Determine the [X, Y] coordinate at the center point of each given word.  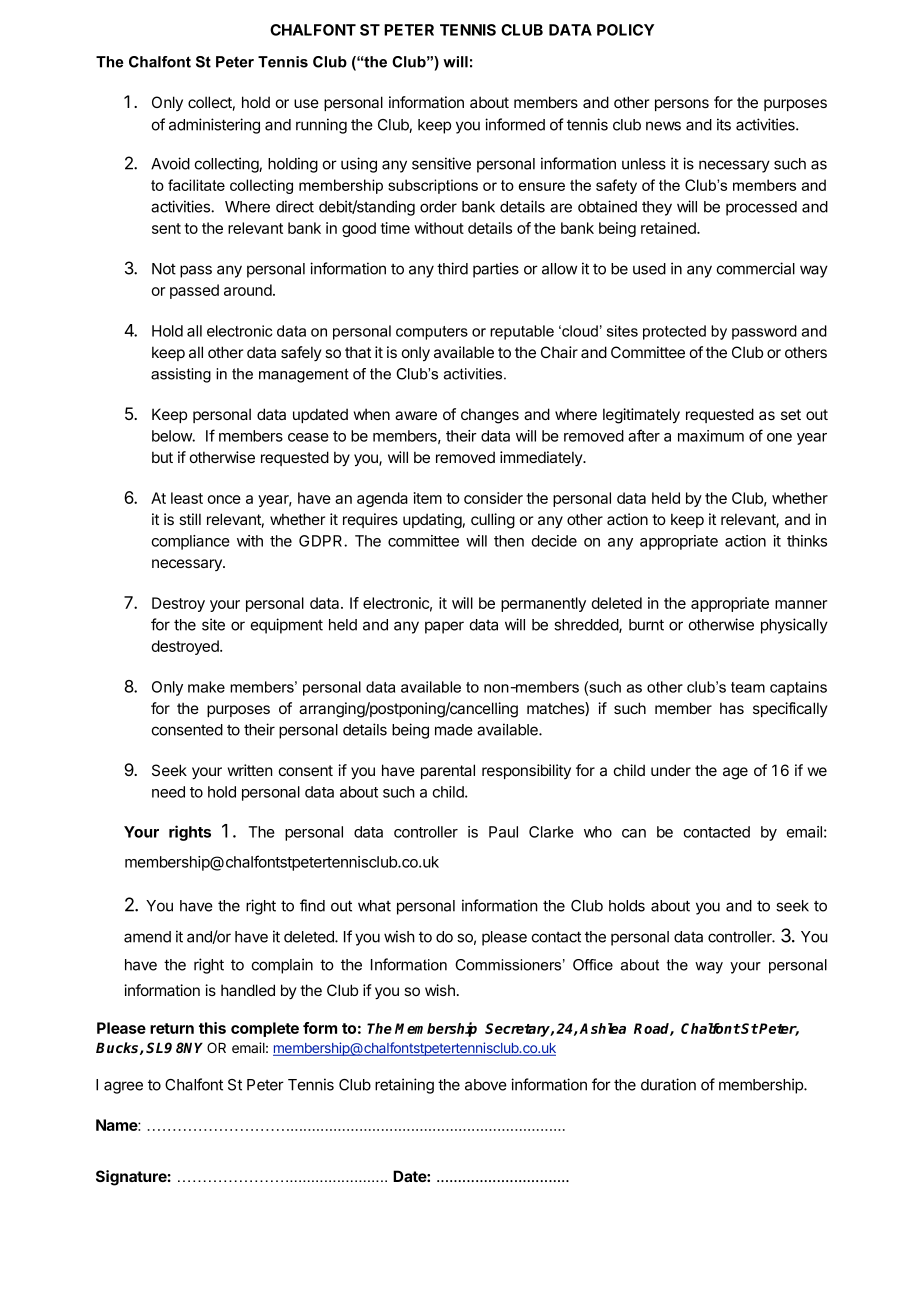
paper [444, 627]
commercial [756, 268]
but [162, 457]
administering [214, 126]
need [168, 792]
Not [164, 269]
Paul [503, 832]
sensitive [441, 163]
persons [682, 105]
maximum [711, 436]
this [212, 1028]
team [748, 687]
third [452, 268]
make [206, 687]
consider [493, 498]
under [671, 770]
